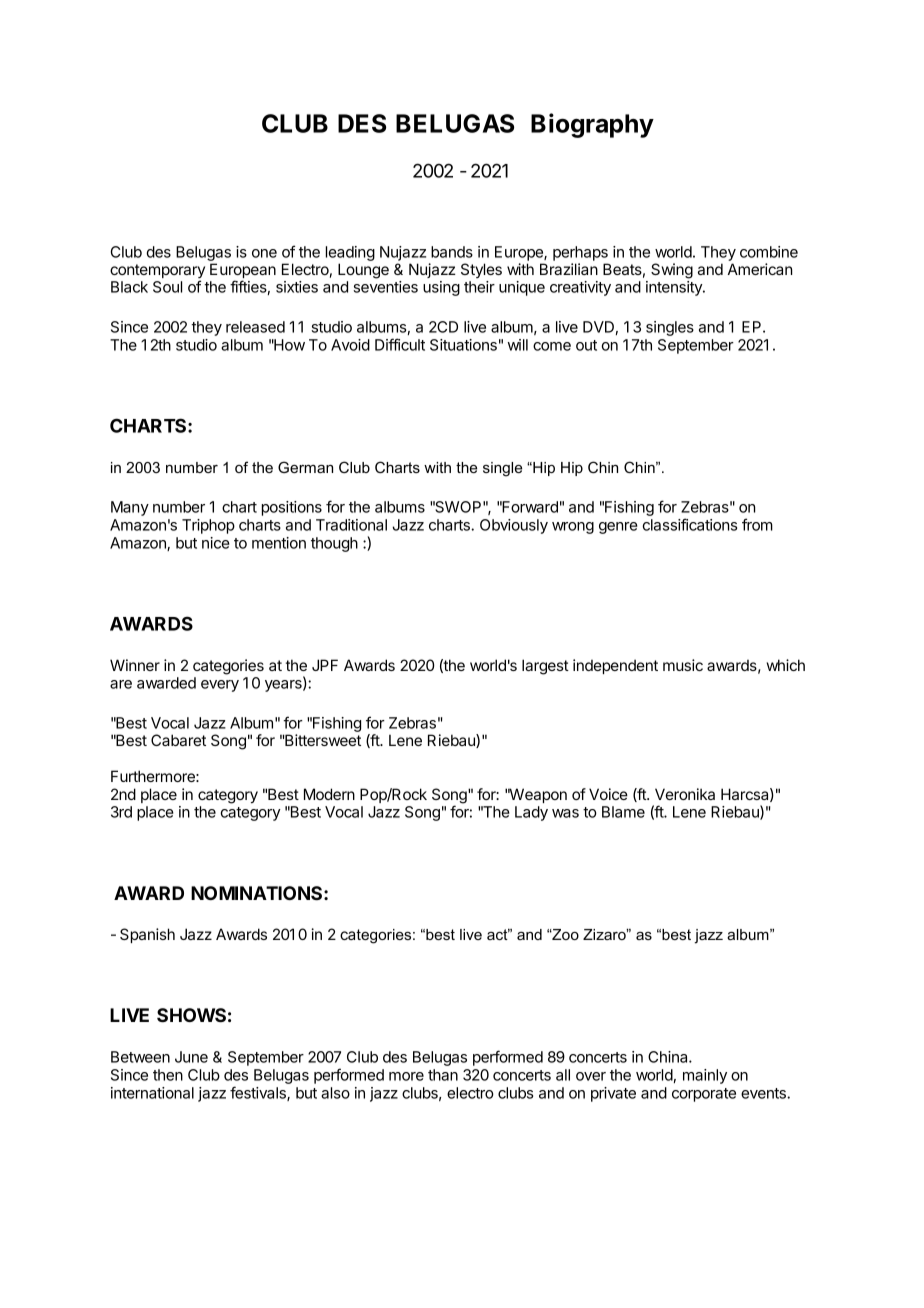  What do you see at coordinates (216, 543) in the screenshot?
I see `nice` at bounding box center [216, 543].
